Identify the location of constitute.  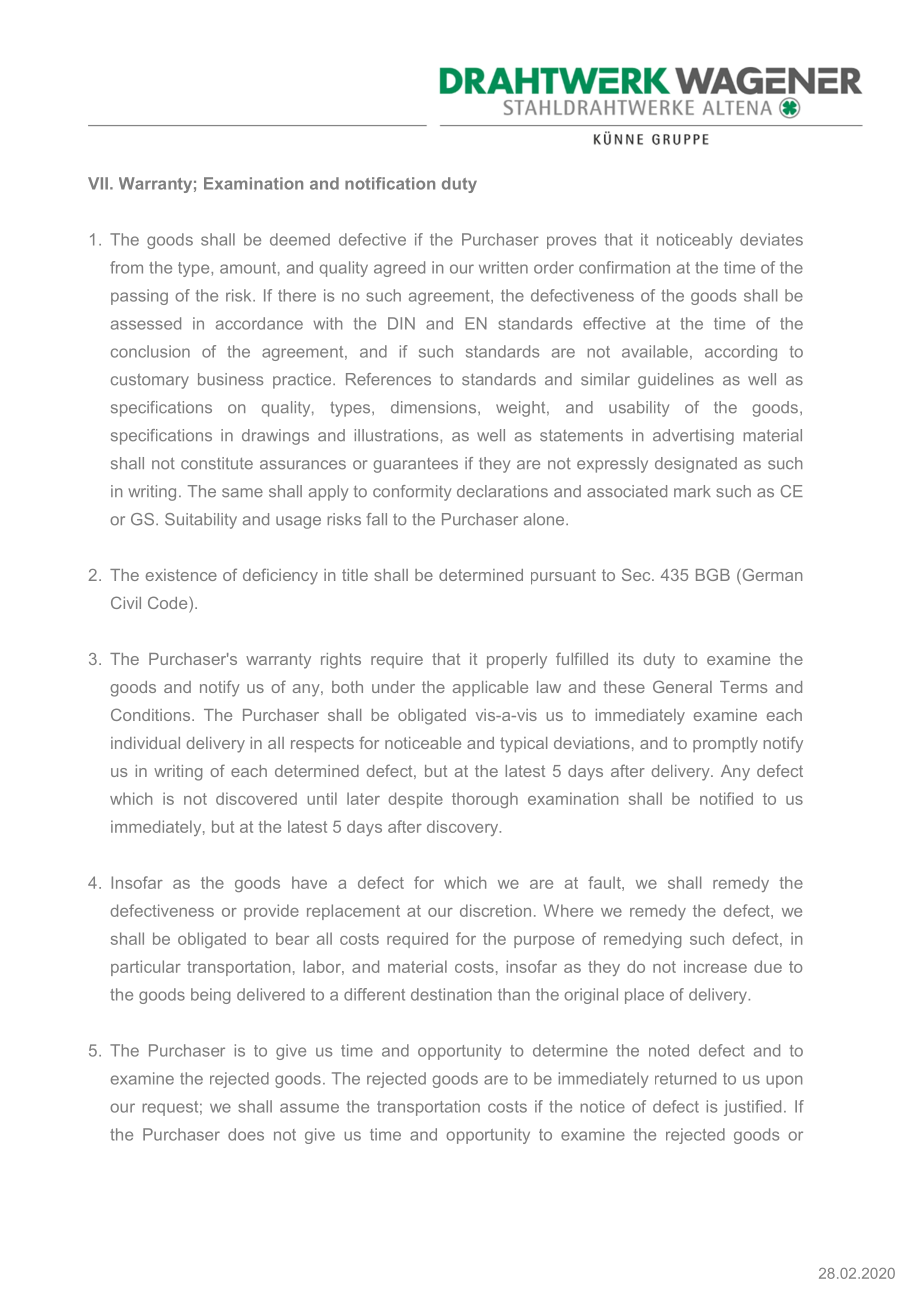
(217, 463).
